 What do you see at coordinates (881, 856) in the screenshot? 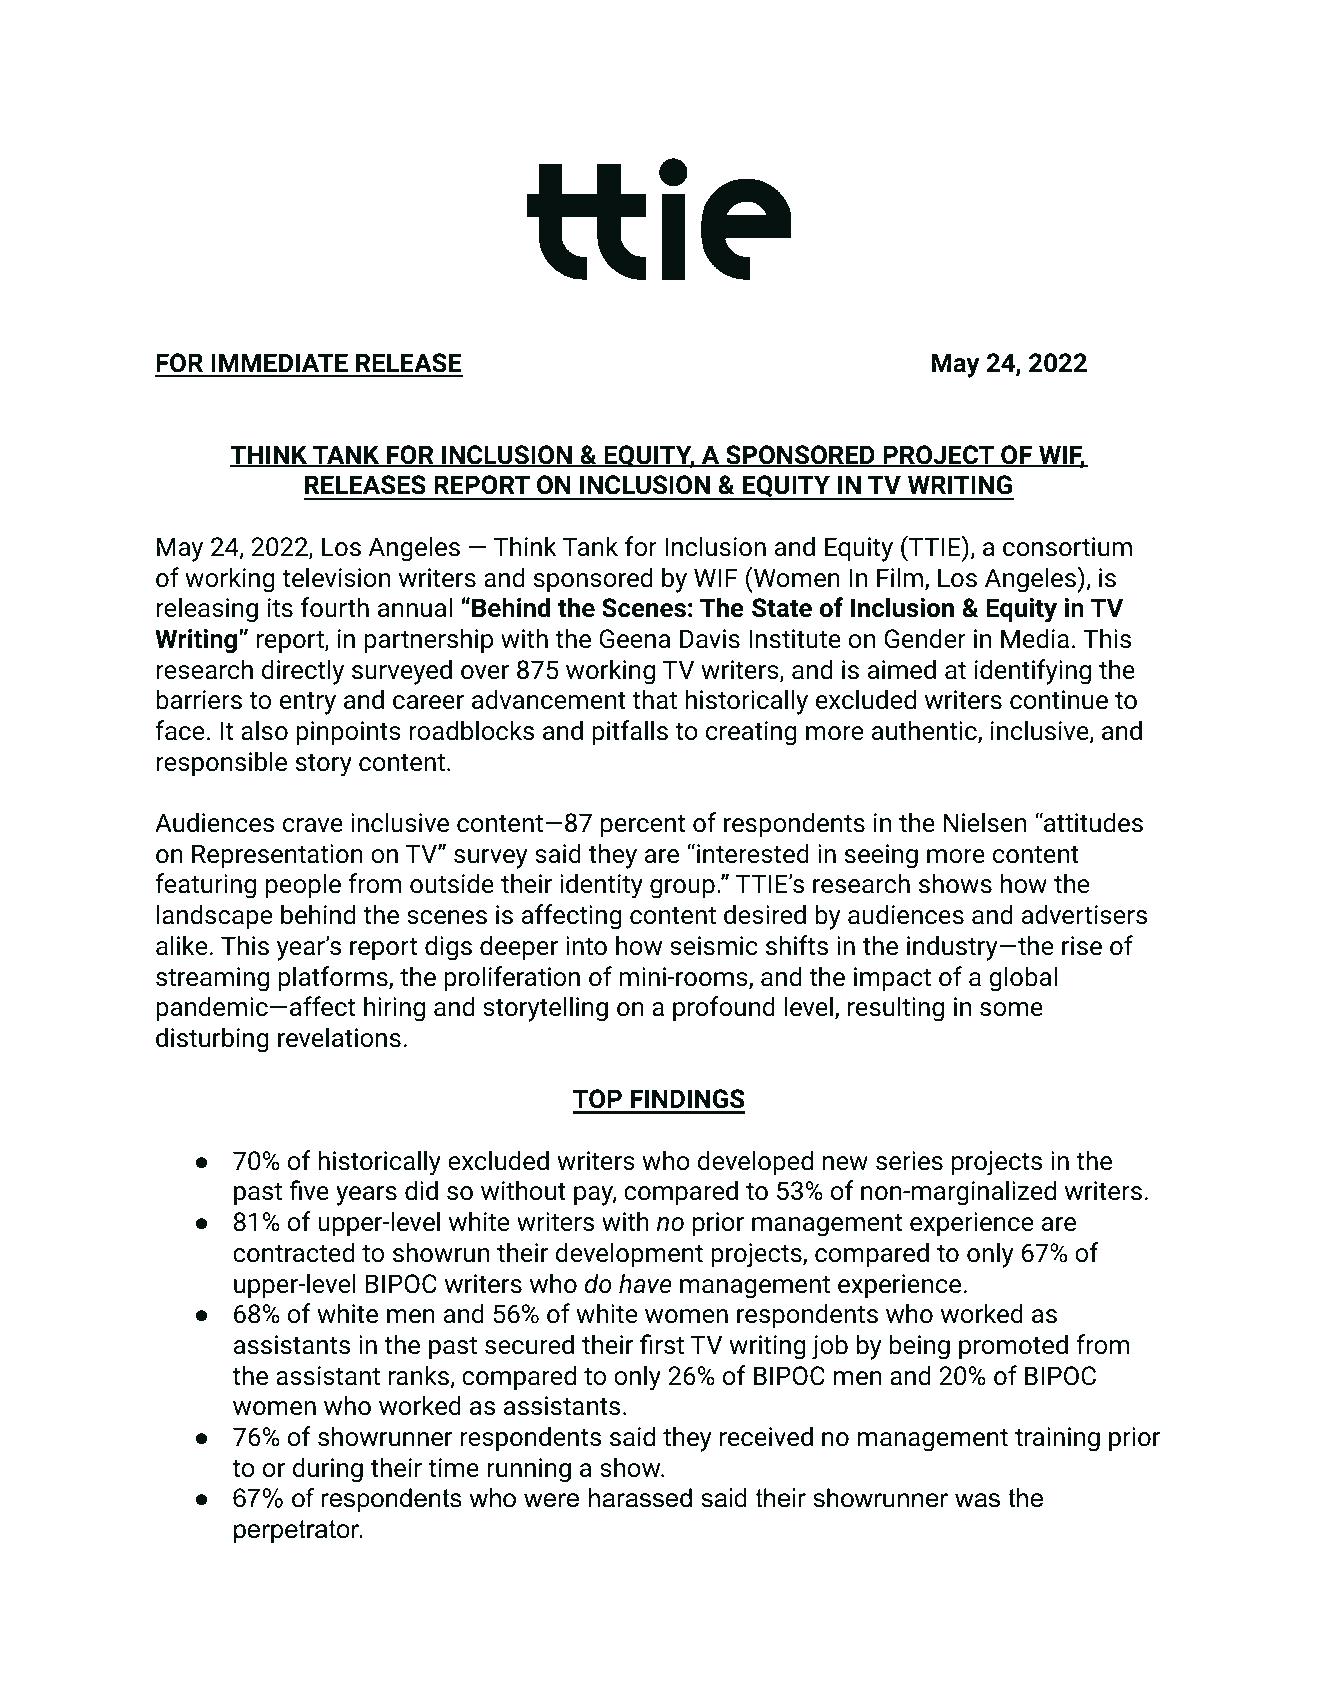
I see `seeing` at bounding box center [881, 856].
